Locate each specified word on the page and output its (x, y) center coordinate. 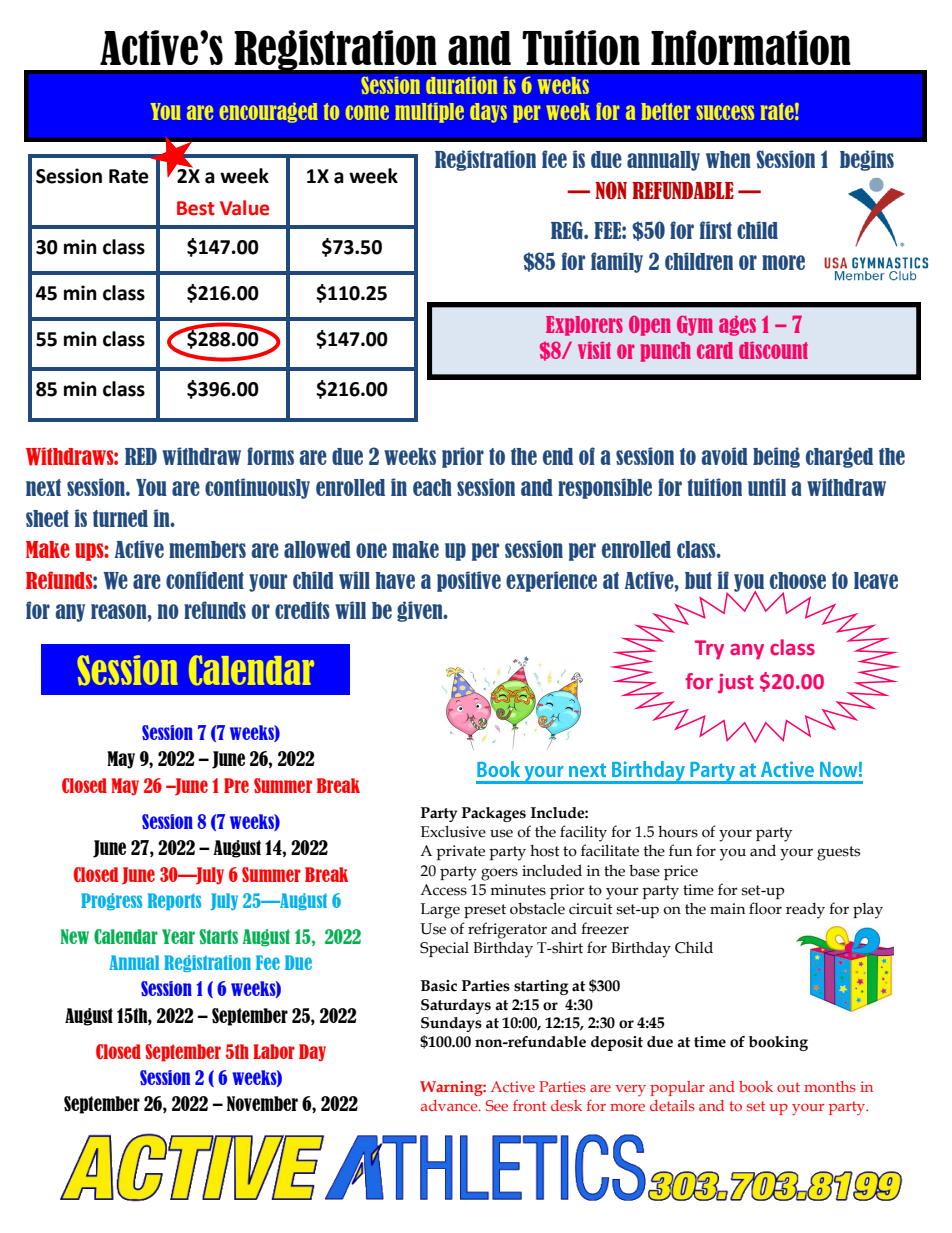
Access (443, 890)
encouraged (269, 113)
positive (469, 581)
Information (751, 47)
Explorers (584, 326)
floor (765, 908)
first (716, 230)
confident (205, 580)
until (767, 487)
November (262, 1103)
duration (462, 85)
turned (120, 518)
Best (196, 208)
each (432, 487)
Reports (174, 901)
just (736, 684)
